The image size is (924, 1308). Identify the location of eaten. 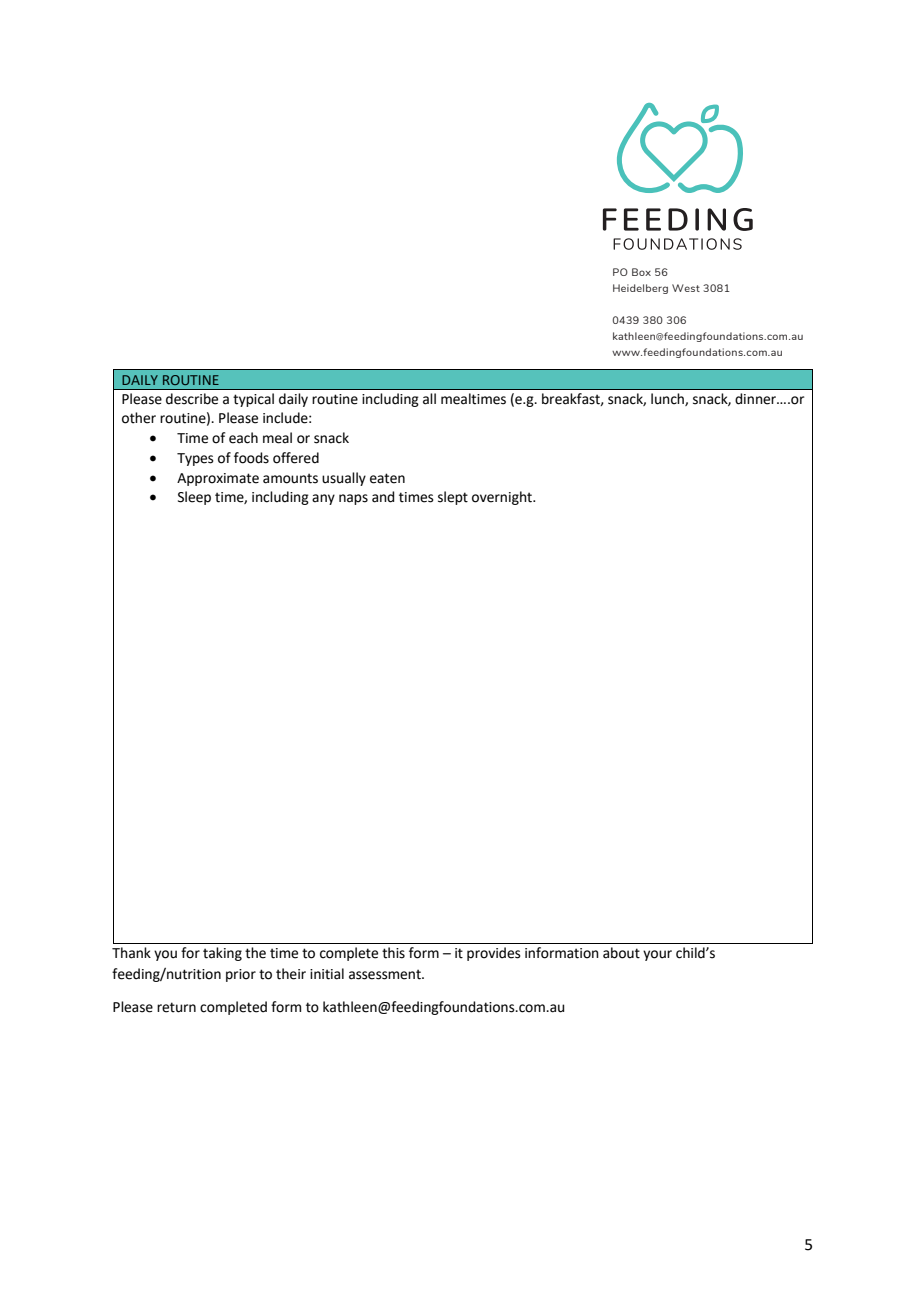
(387, 478).
